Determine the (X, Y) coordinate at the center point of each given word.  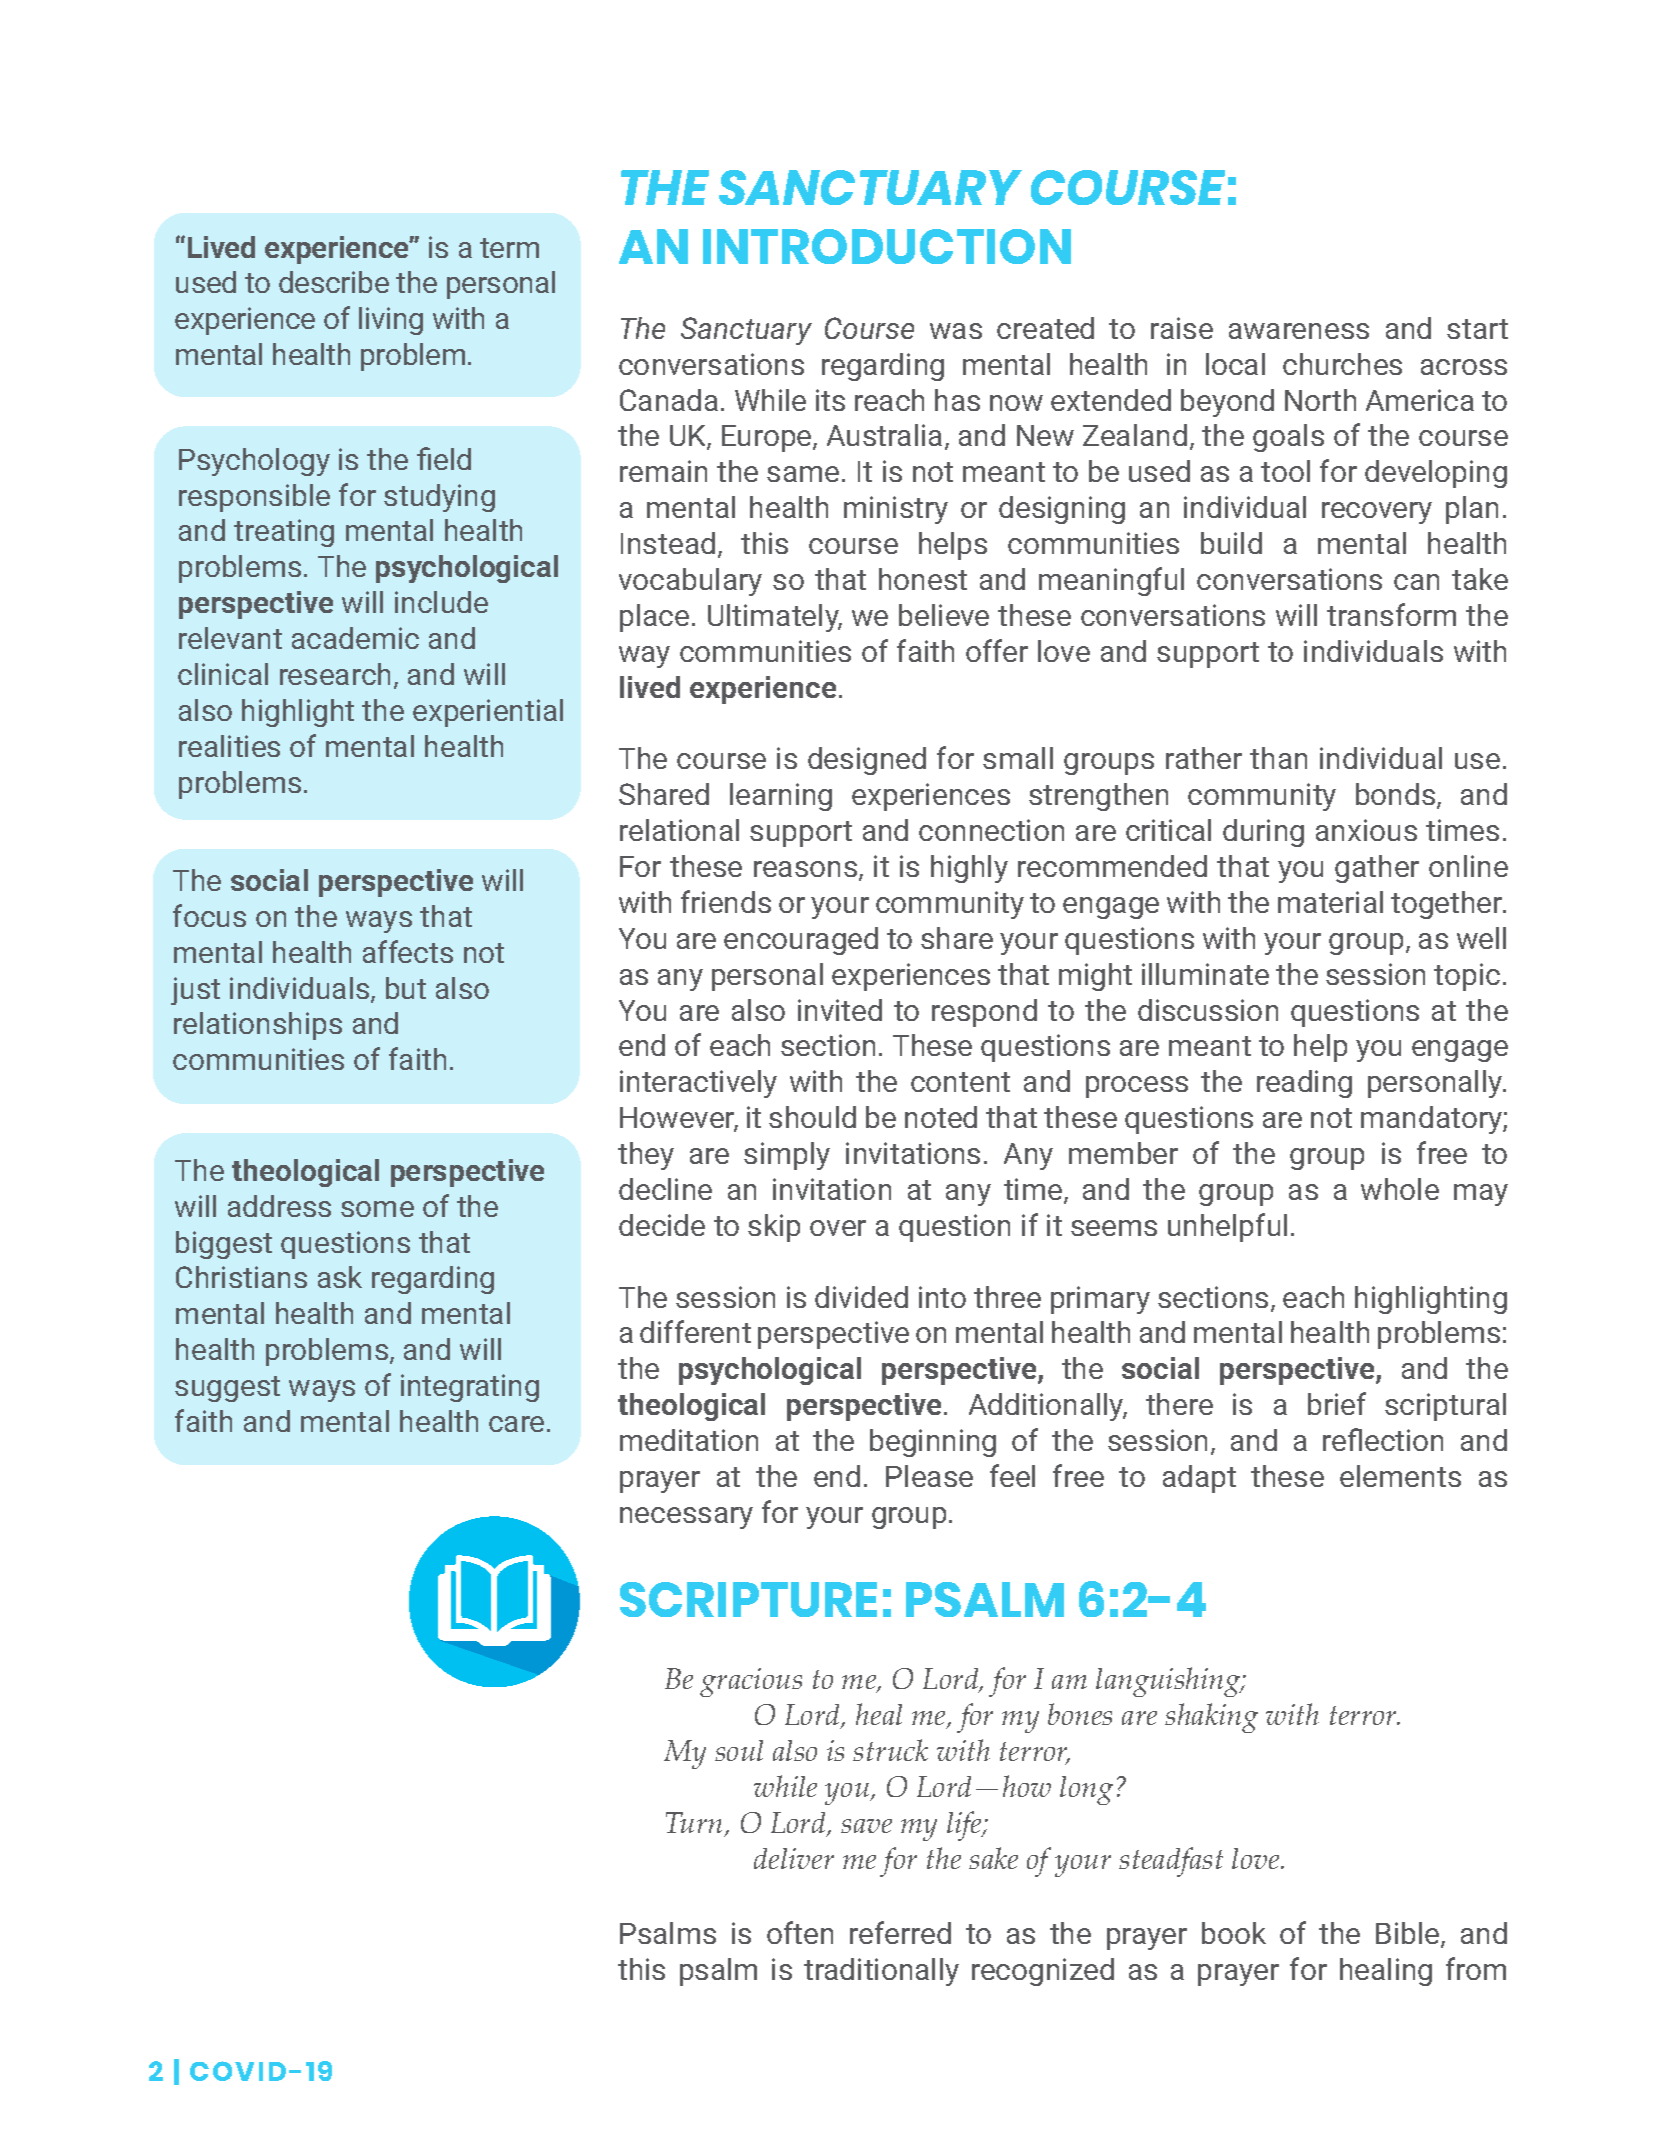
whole (1400, 1189)
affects (408, 951)
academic (355, 638)
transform (1391, 614)
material (1330, 902)
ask (340, 1277)
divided (861, 1297)
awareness (1299, 331)
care (516, 1424)
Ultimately (774, 618)
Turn (696, 1824)
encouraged (801, 941)
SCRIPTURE (748, 1599)
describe (334, 282)
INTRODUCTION (887, 246)
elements (1400, 1476)
